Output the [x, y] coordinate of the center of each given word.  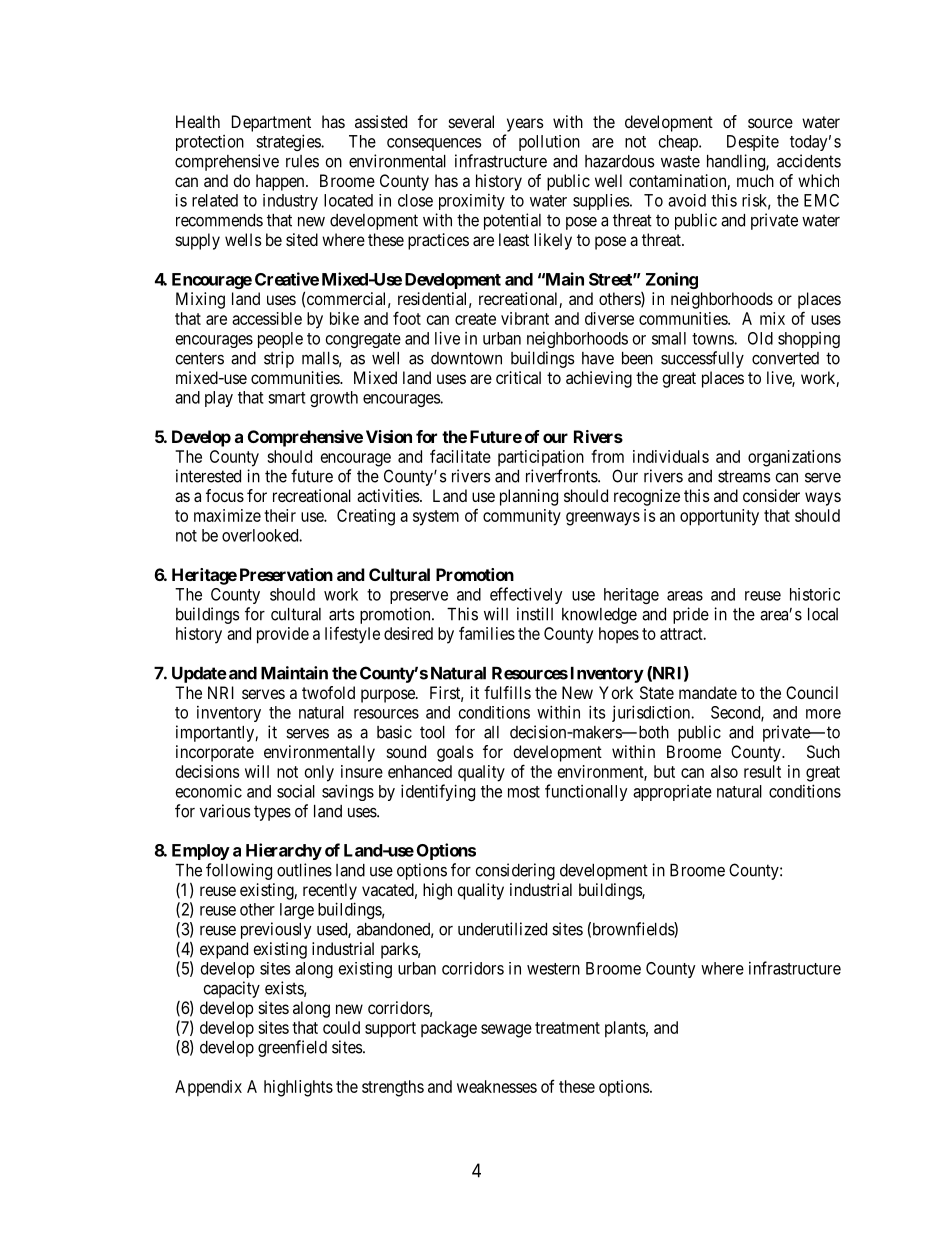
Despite [753, 143]
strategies [289, 142]
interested [208, 476]
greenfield [292, 1048]
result [762, 771]
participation [541, 458]
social [296, 791]
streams [744, 476]
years [525, 125]
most [524, 792]
